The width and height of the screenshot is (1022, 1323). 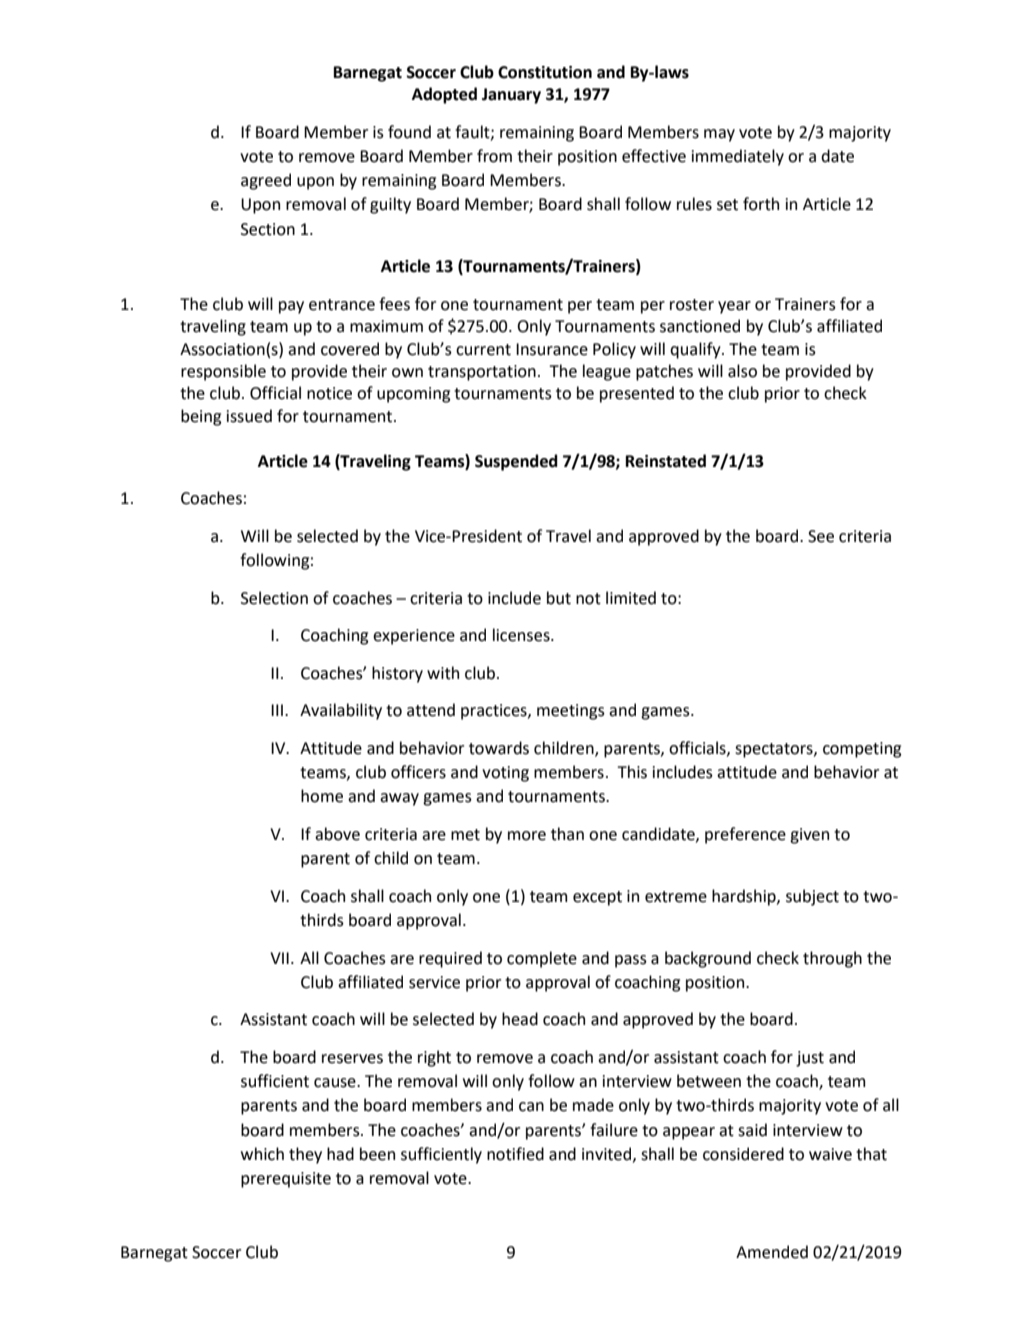 What do you see at coordinates (286, 1180) in the screenshot?
I see `prerequisite` at bounding box center [286, 1180].
